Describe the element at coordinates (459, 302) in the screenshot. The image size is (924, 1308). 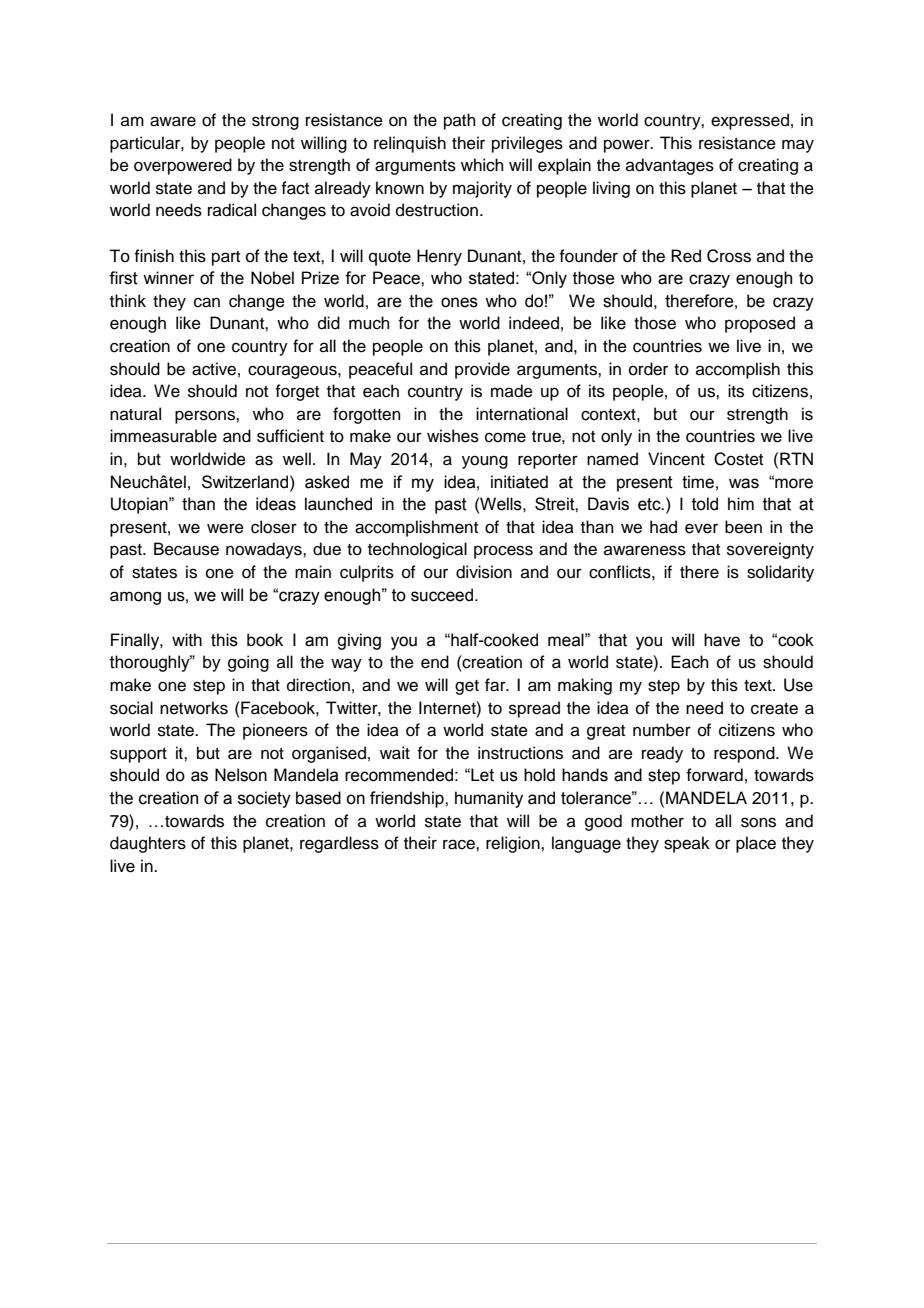
I see `ones` at that location.
